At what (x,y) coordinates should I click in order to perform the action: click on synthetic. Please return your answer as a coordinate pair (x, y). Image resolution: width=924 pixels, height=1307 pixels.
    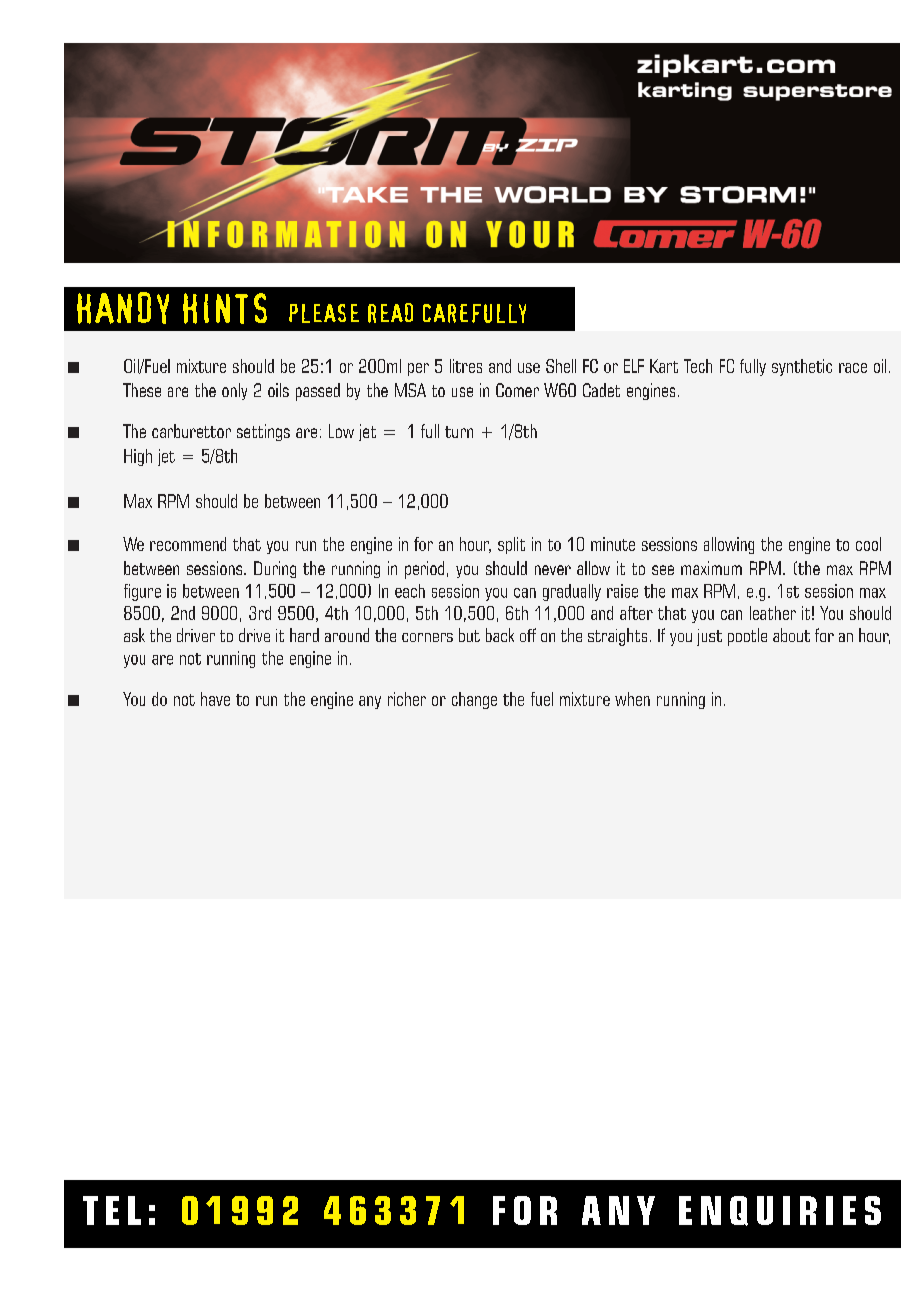
    Looking at the image, I should click on (802, 367).
